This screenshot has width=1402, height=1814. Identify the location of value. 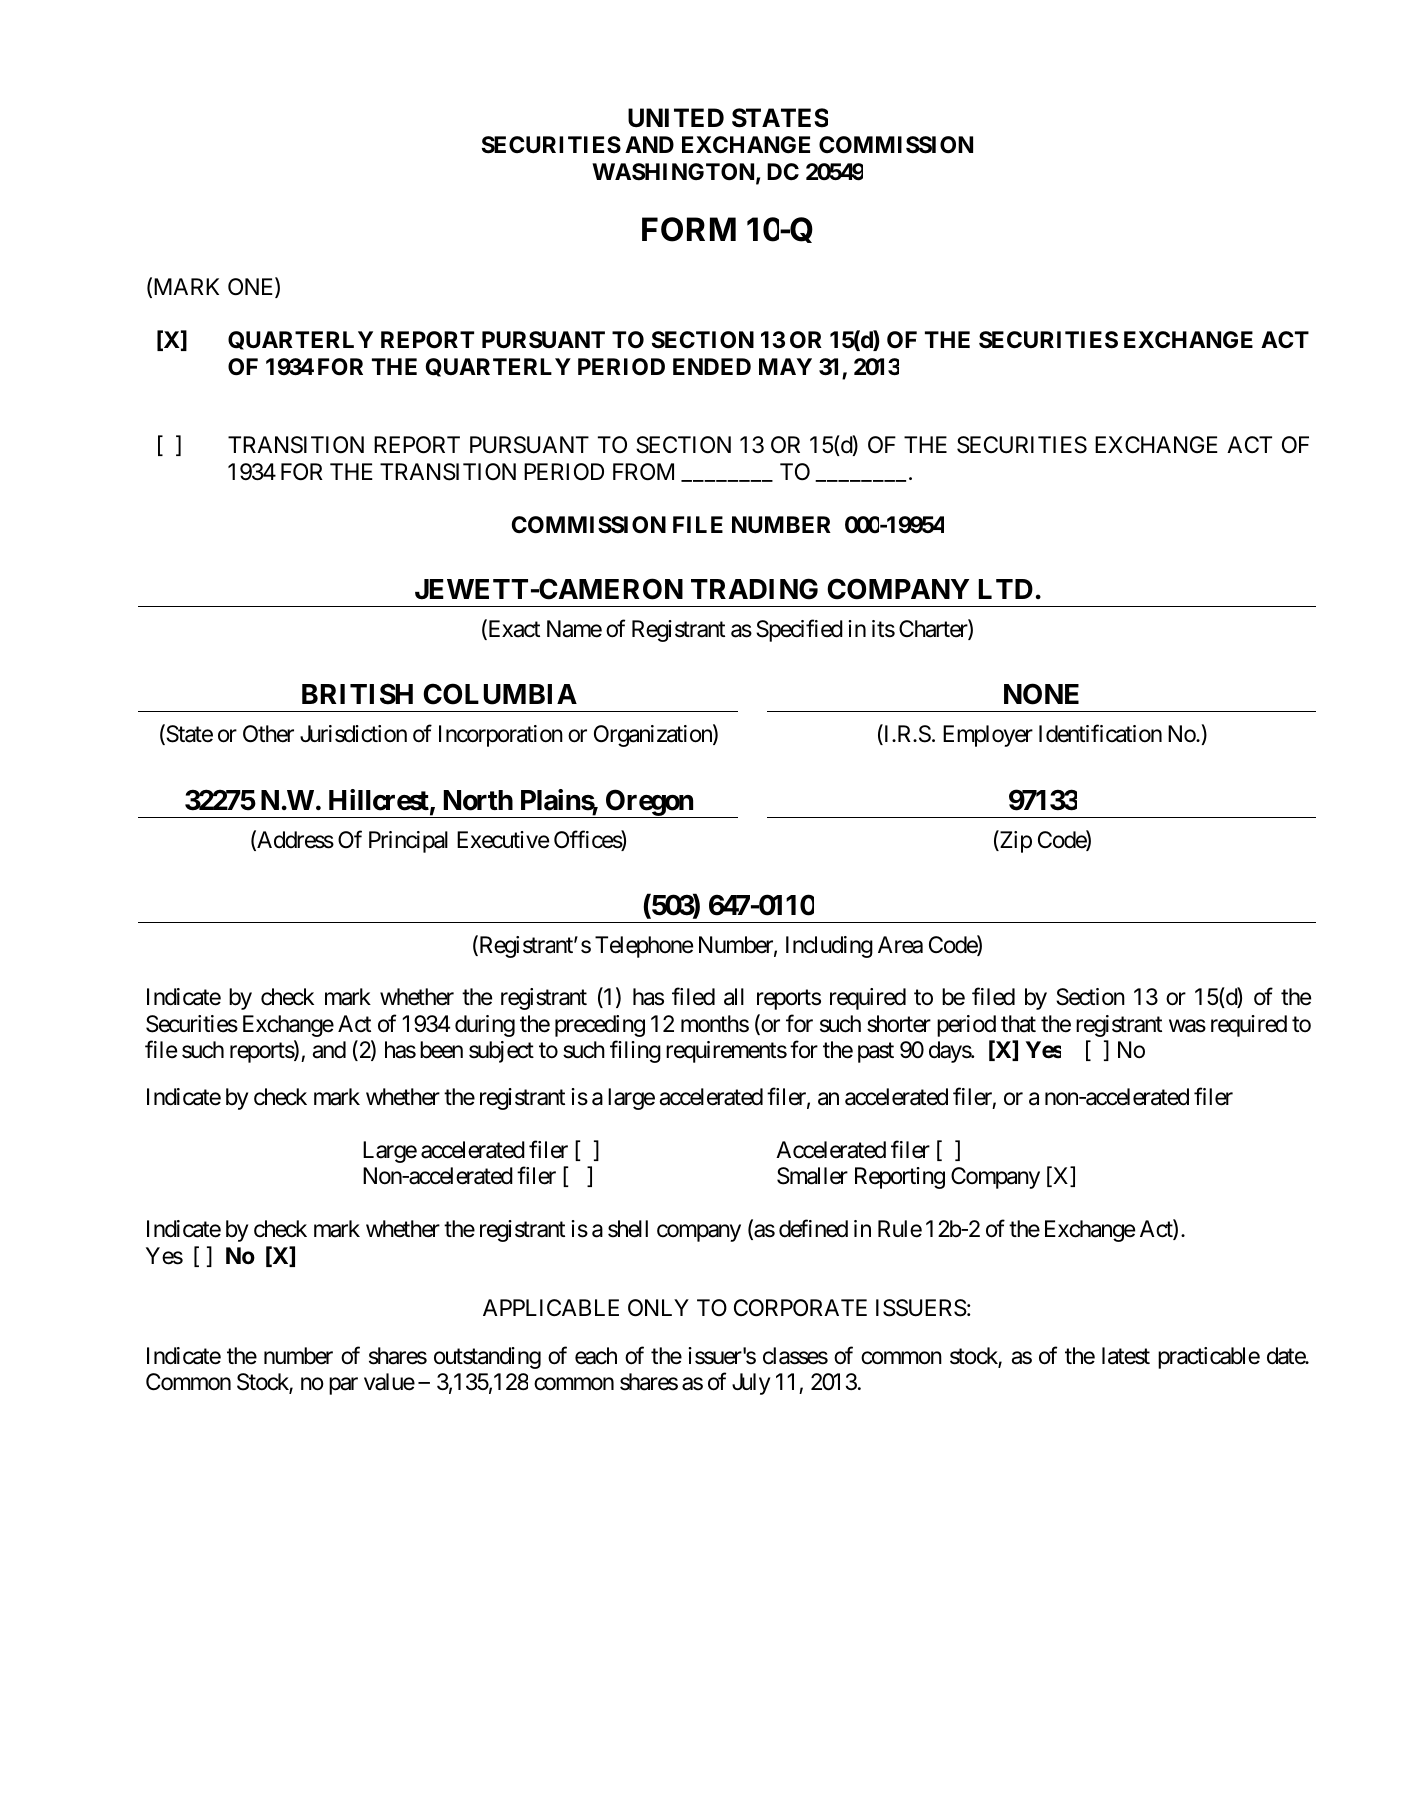
(389, 1382).
